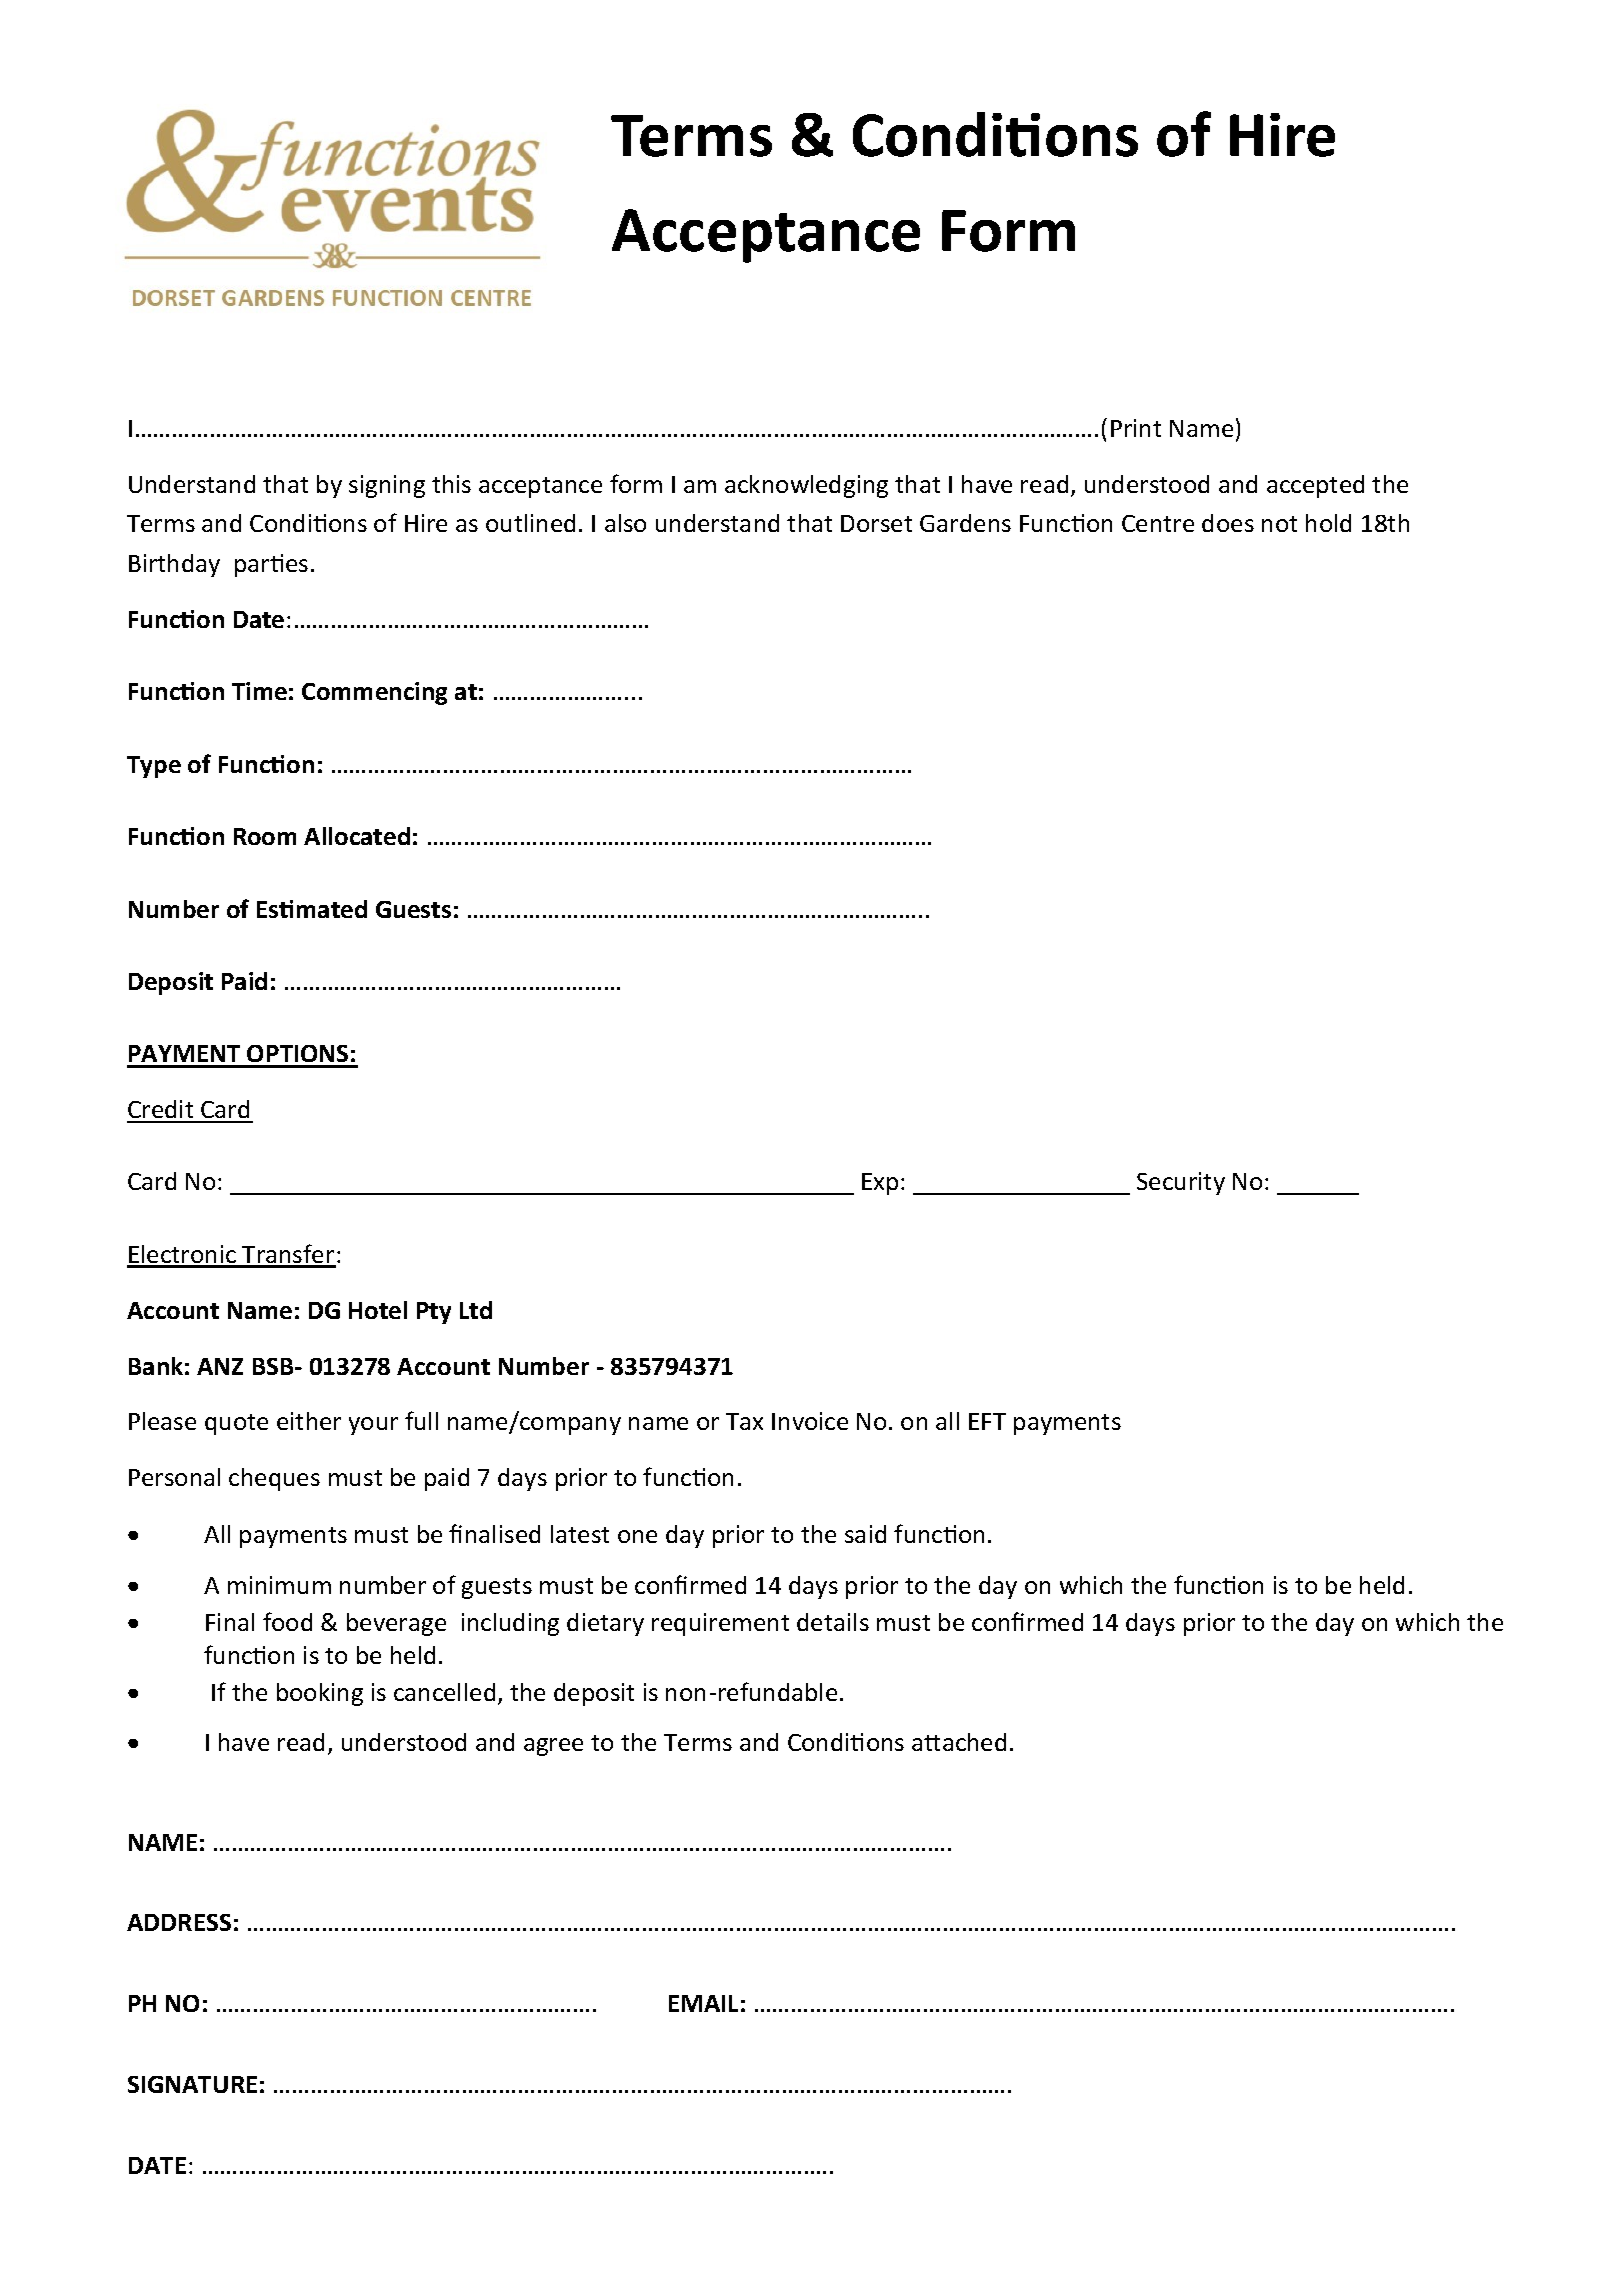  I want to click on acknowledging, so click(806, 486).
